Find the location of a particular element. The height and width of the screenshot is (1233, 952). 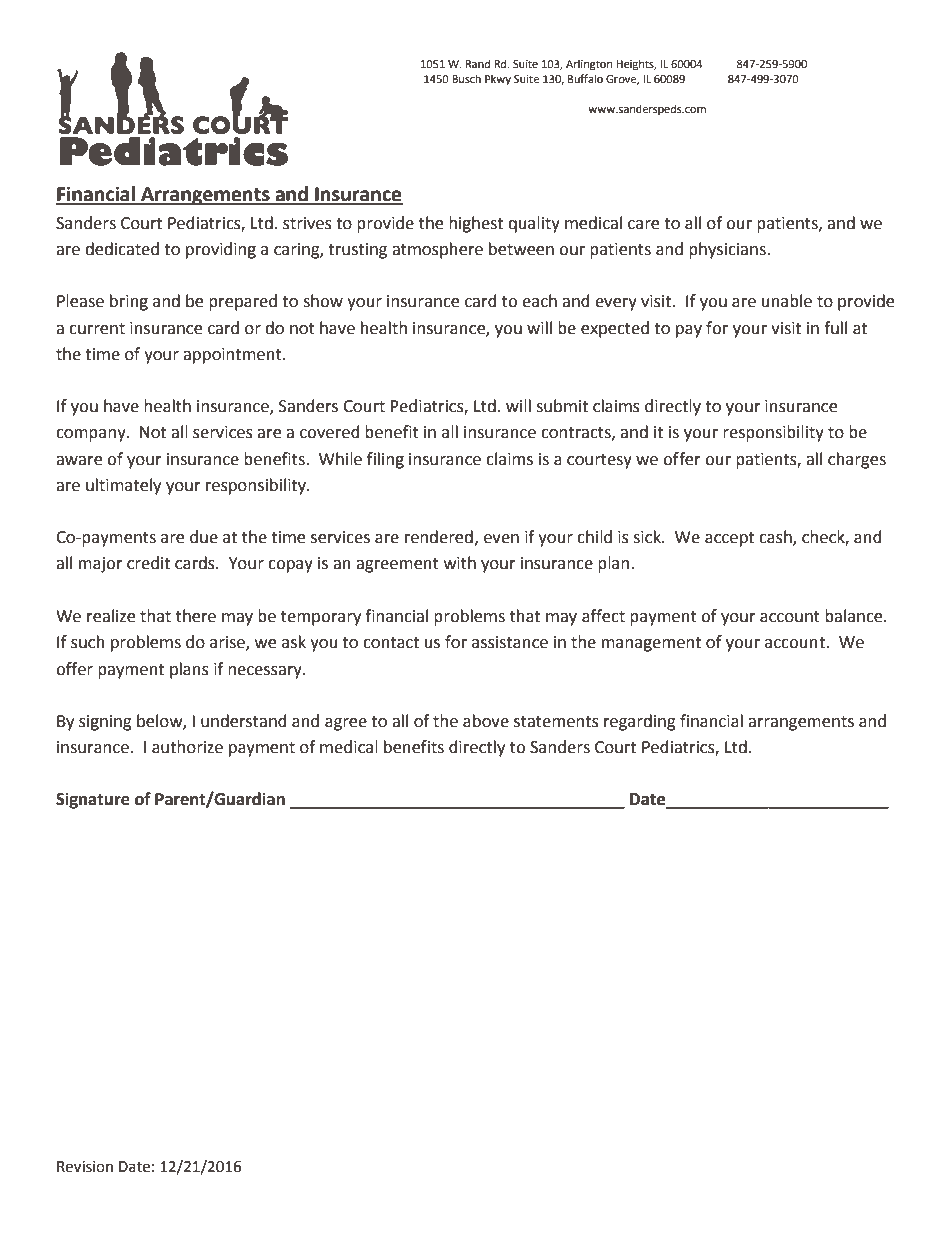

unable is located at coordinates (787, 301).
